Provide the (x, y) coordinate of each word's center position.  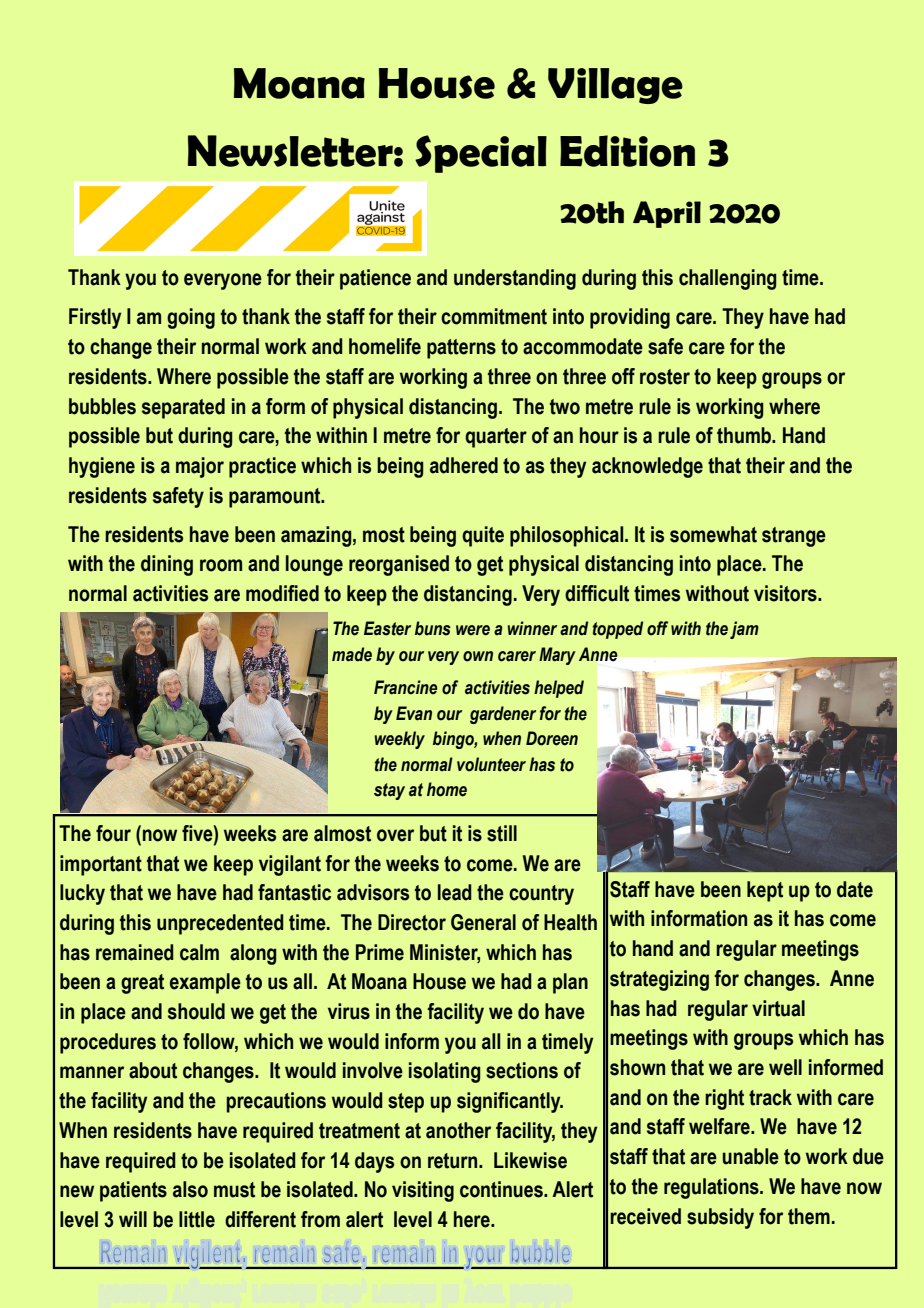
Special (481, 154)
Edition (627, 151)
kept (765, 891)
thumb (745, 435)
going (191, 318)
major (200, 467)
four (113, 833)
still (502, 833)
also (190, 1189)
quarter (496, 438)
